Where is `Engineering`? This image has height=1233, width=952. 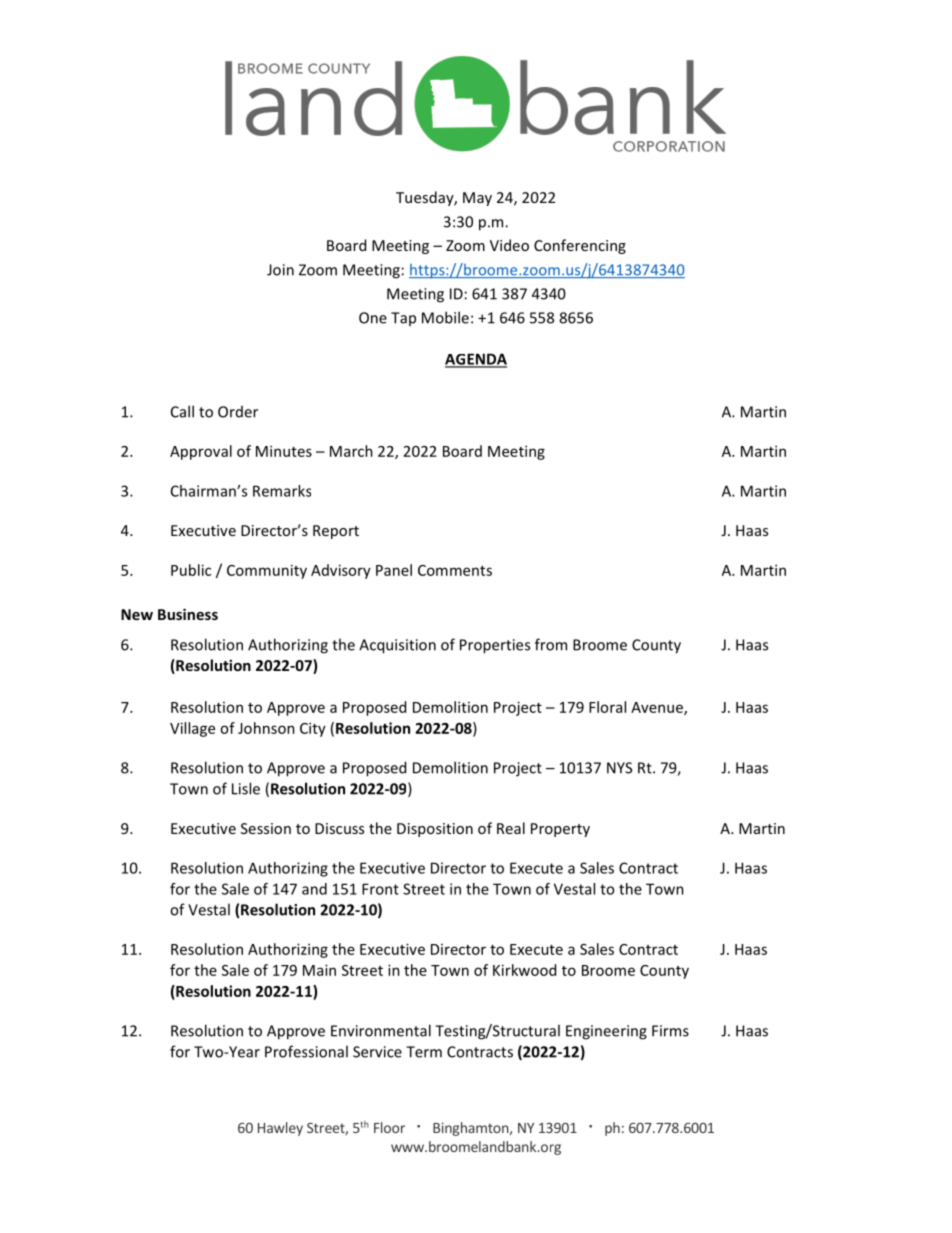
Engineering is located at coordinates (606, 1032).
